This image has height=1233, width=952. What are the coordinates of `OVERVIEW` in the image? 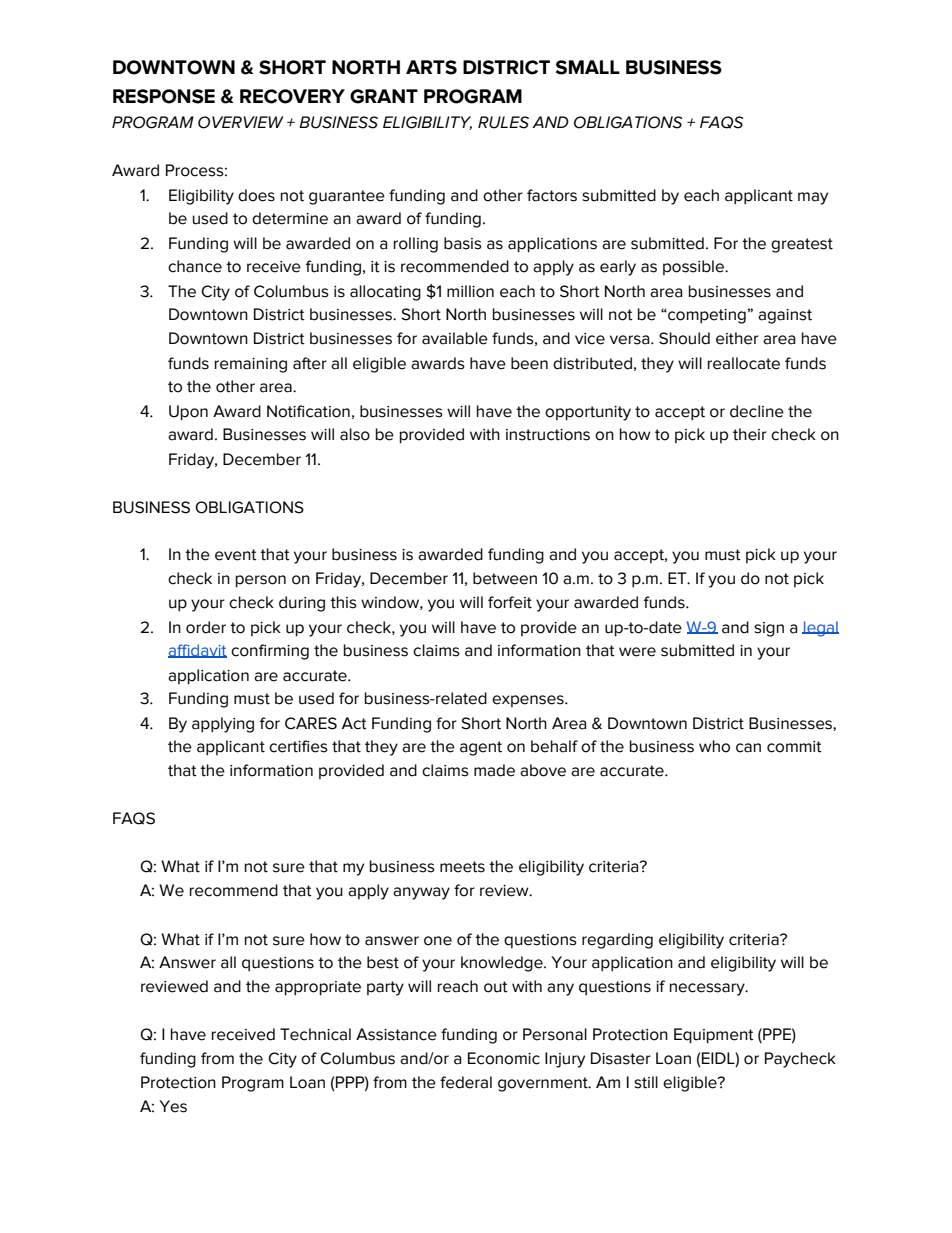 It's located at (241, 122).
